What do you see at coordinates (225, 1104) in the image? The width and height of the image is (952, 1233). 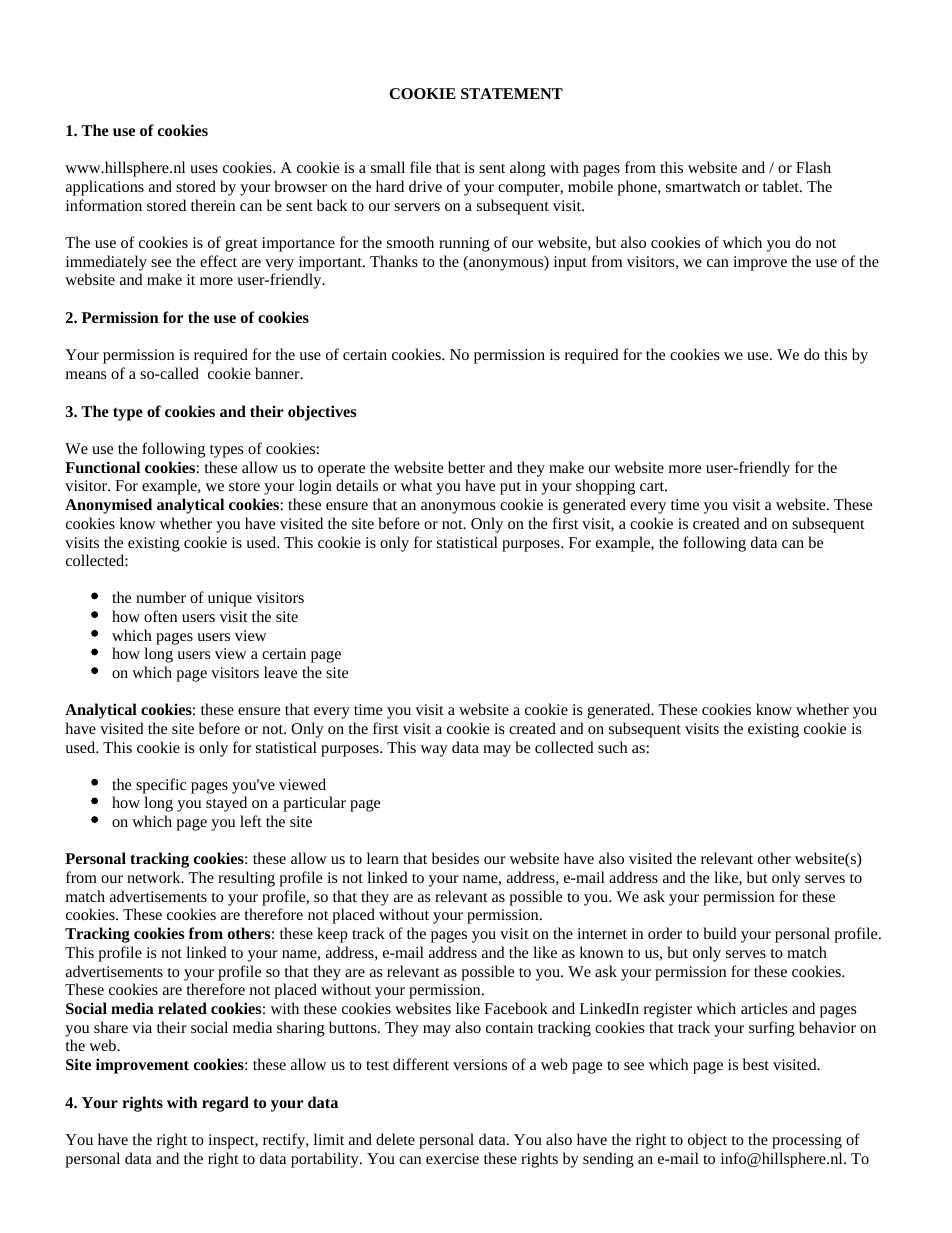 I see `regard` at bounding box center [225, 1104].
